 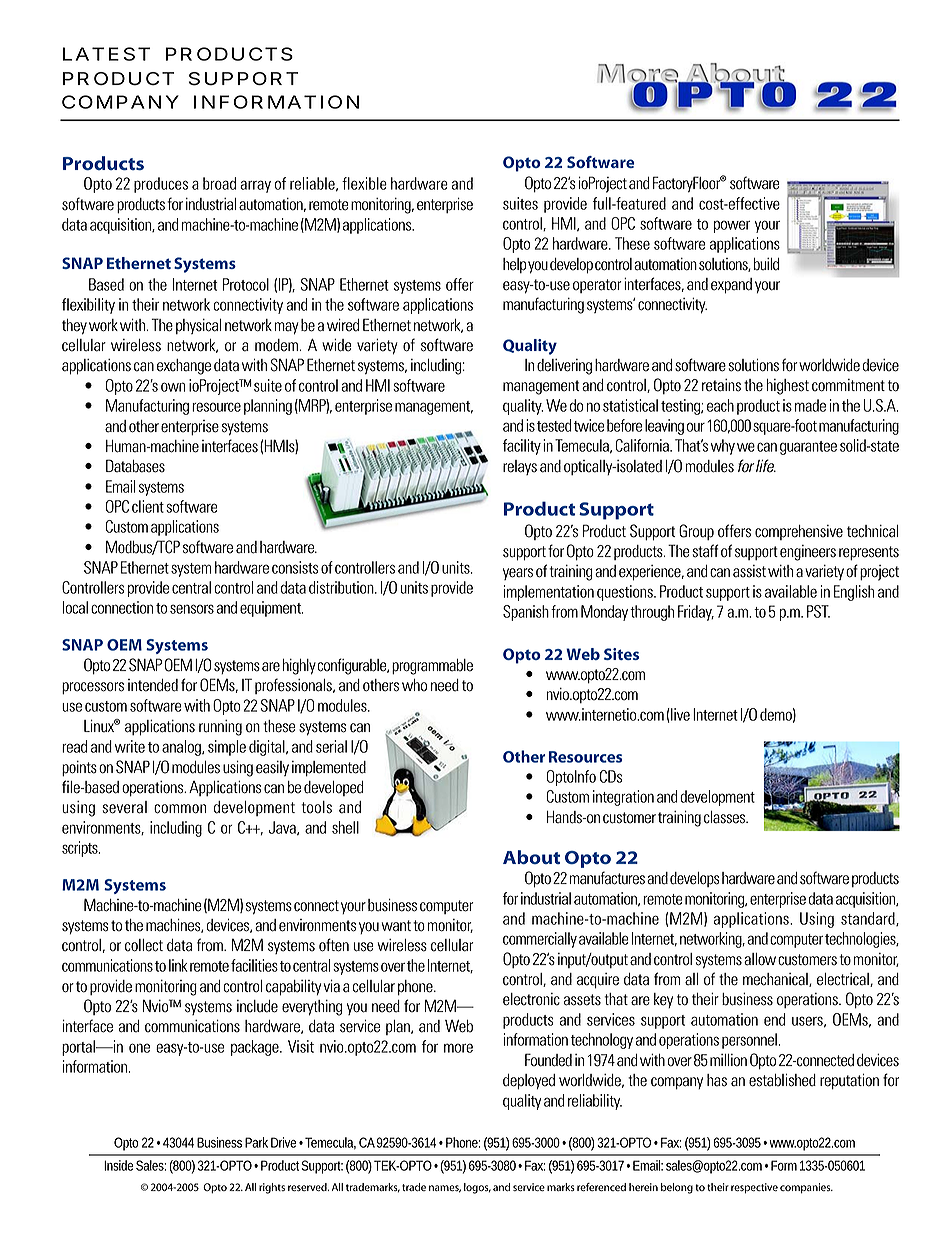 I want to click on LATEST, so click(x=105, y=54).
